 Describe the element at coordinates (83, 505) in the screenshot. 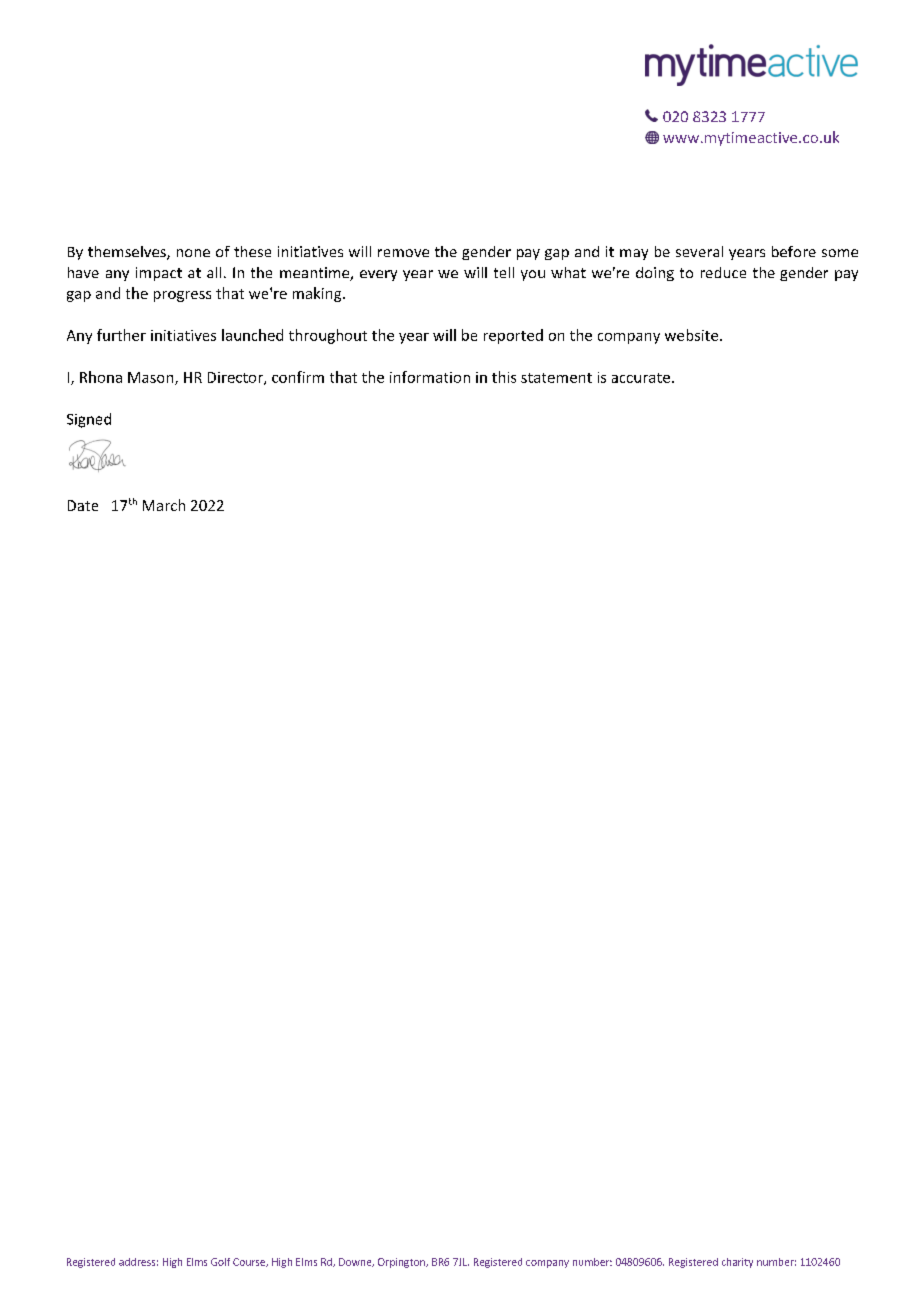

I see `Date` at that location.
